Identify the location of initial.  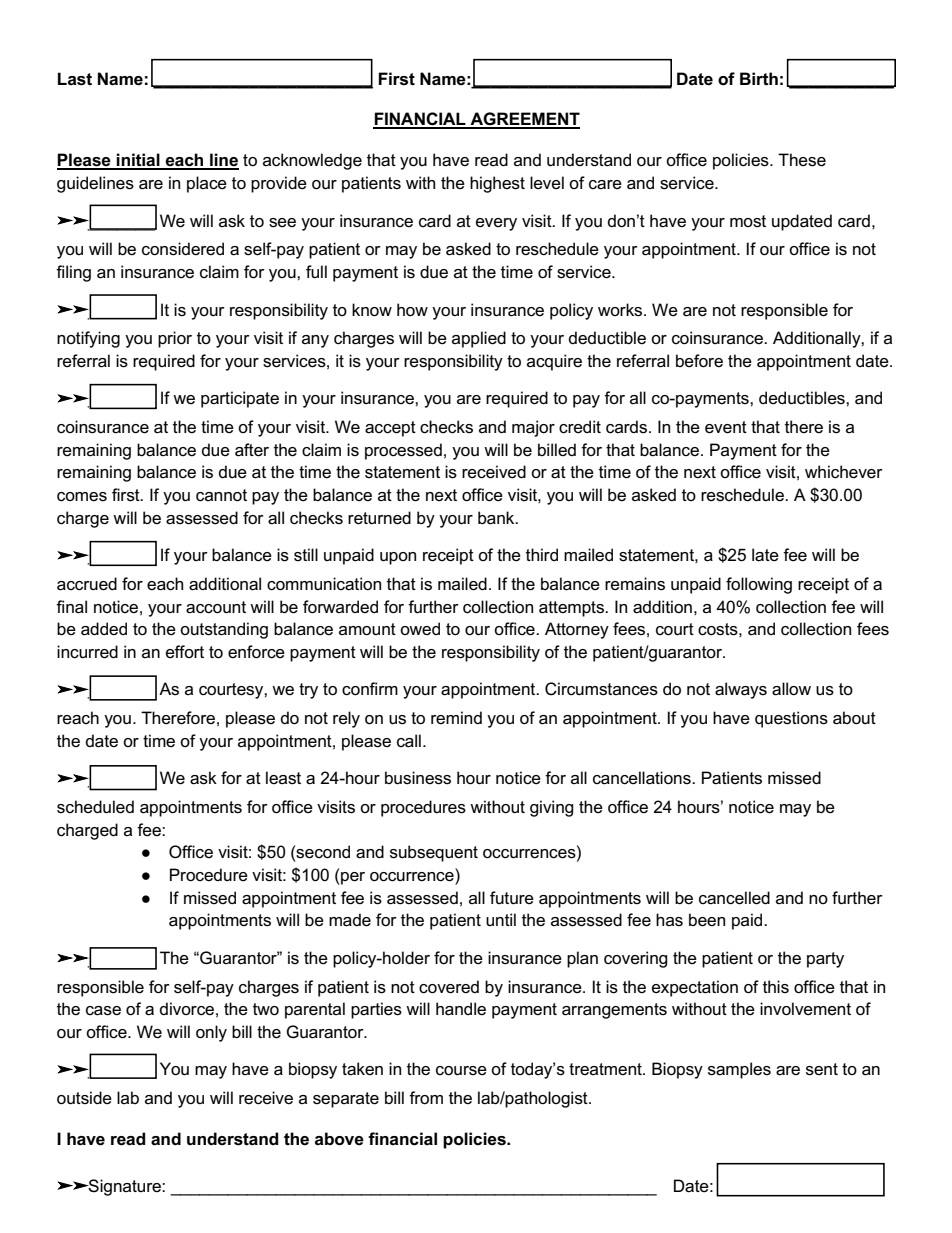
(138, 161).
